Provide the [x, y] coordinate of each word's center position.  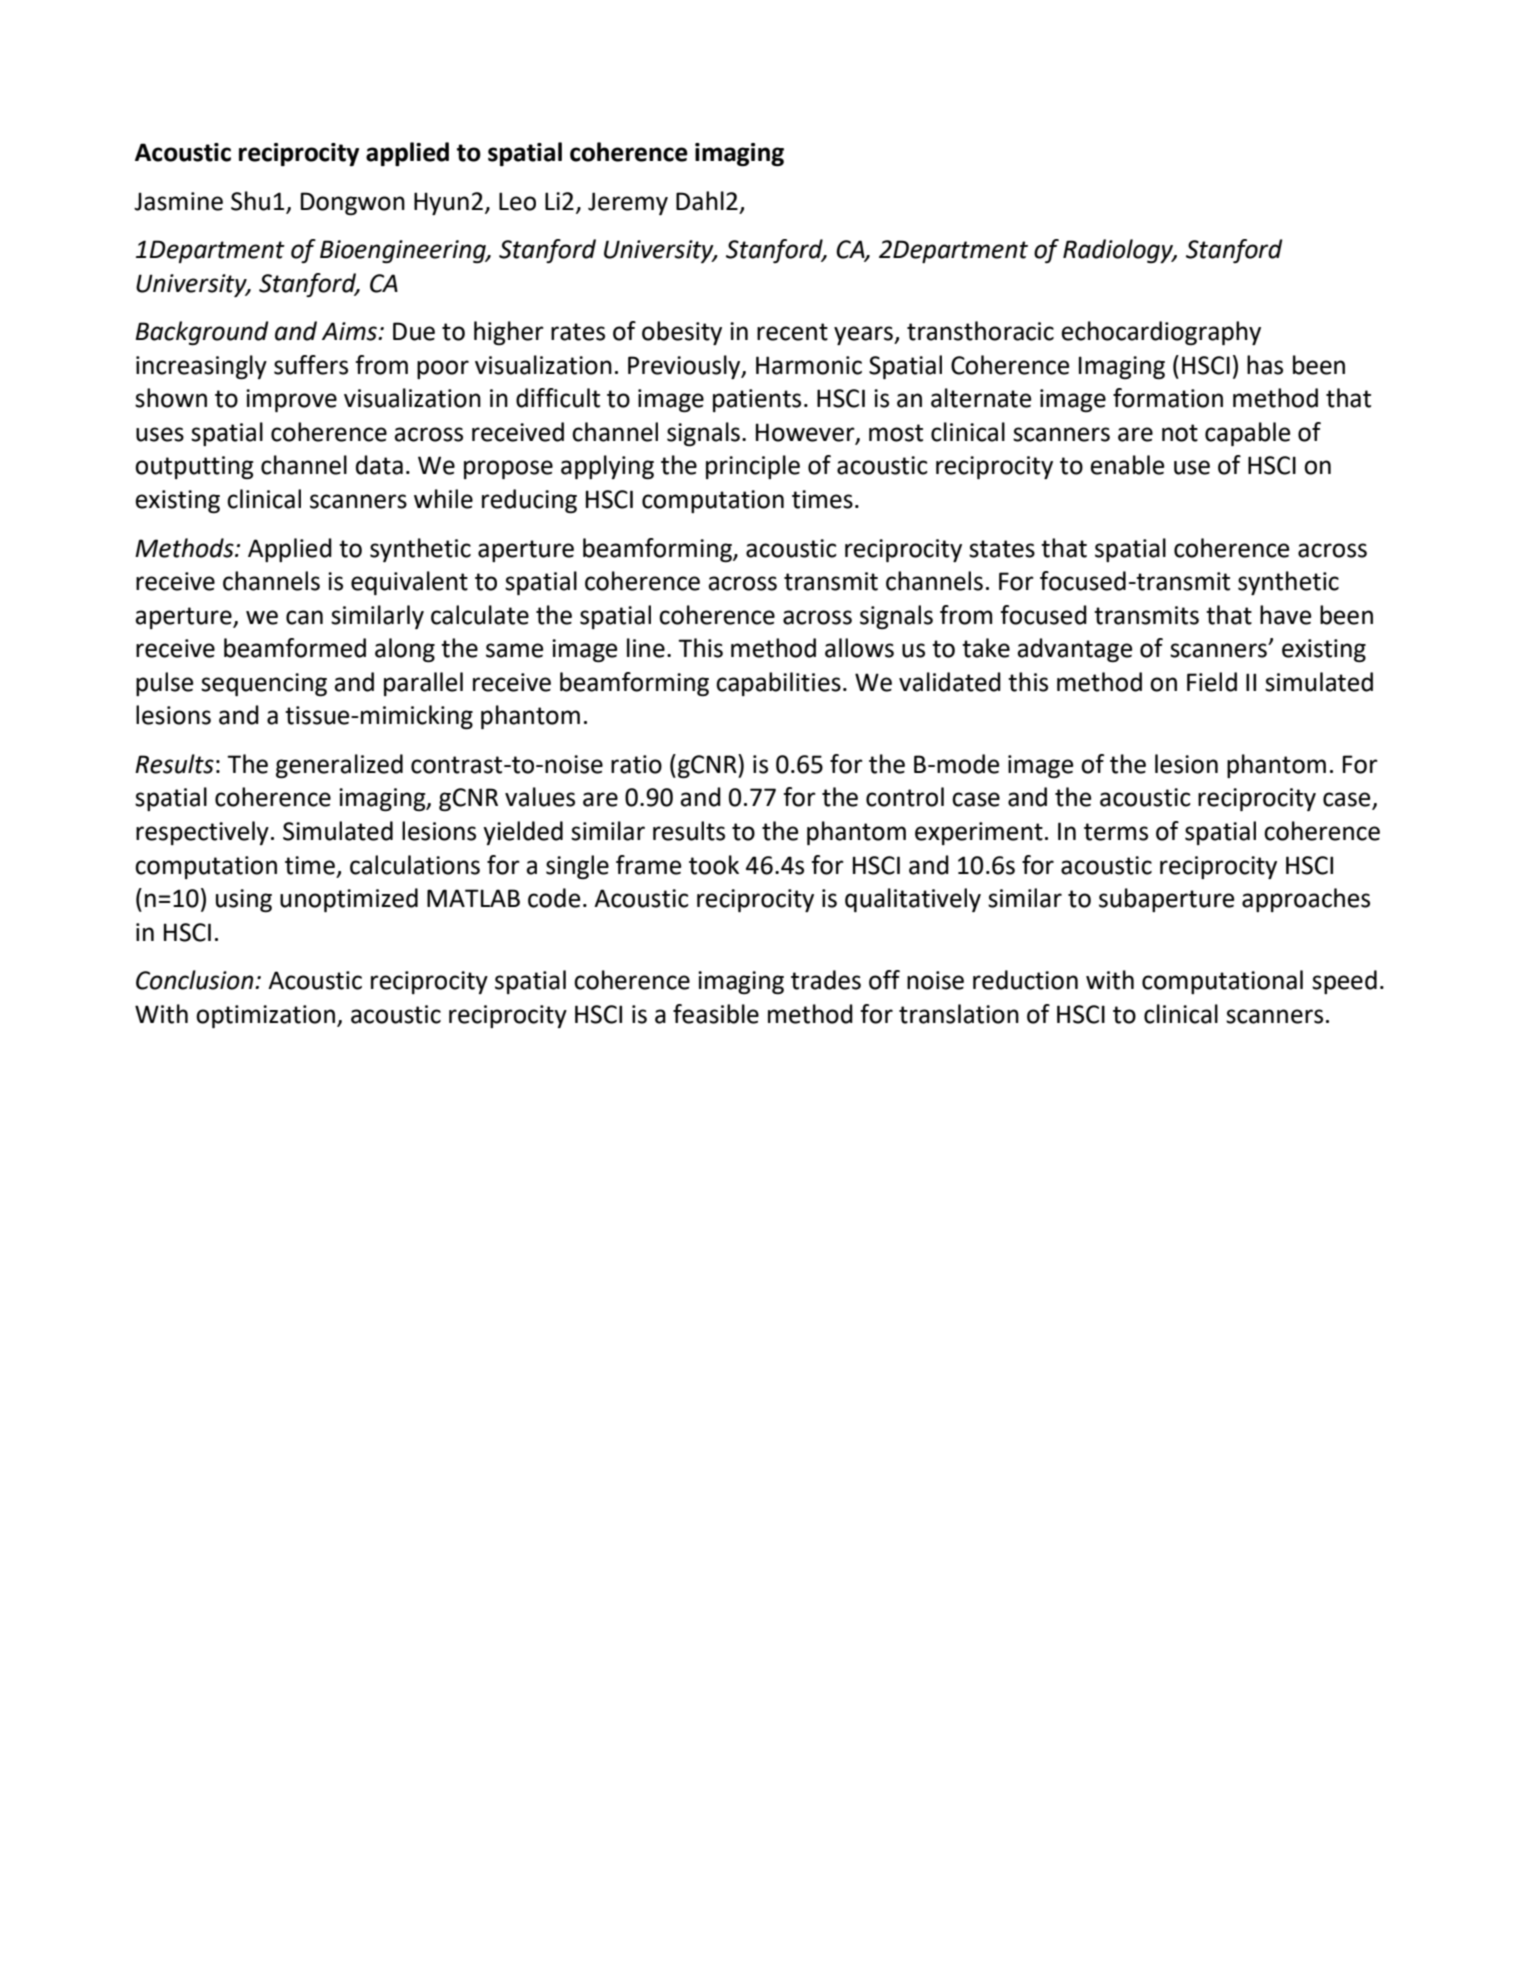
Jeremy [628, 203]
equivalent [409, 583]
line [646, 648]
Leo [517, 201]
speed [1344, 982]
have [1285, 615]
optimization [267, 1016]
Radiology [1119, 251]
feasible [716, 1014]
